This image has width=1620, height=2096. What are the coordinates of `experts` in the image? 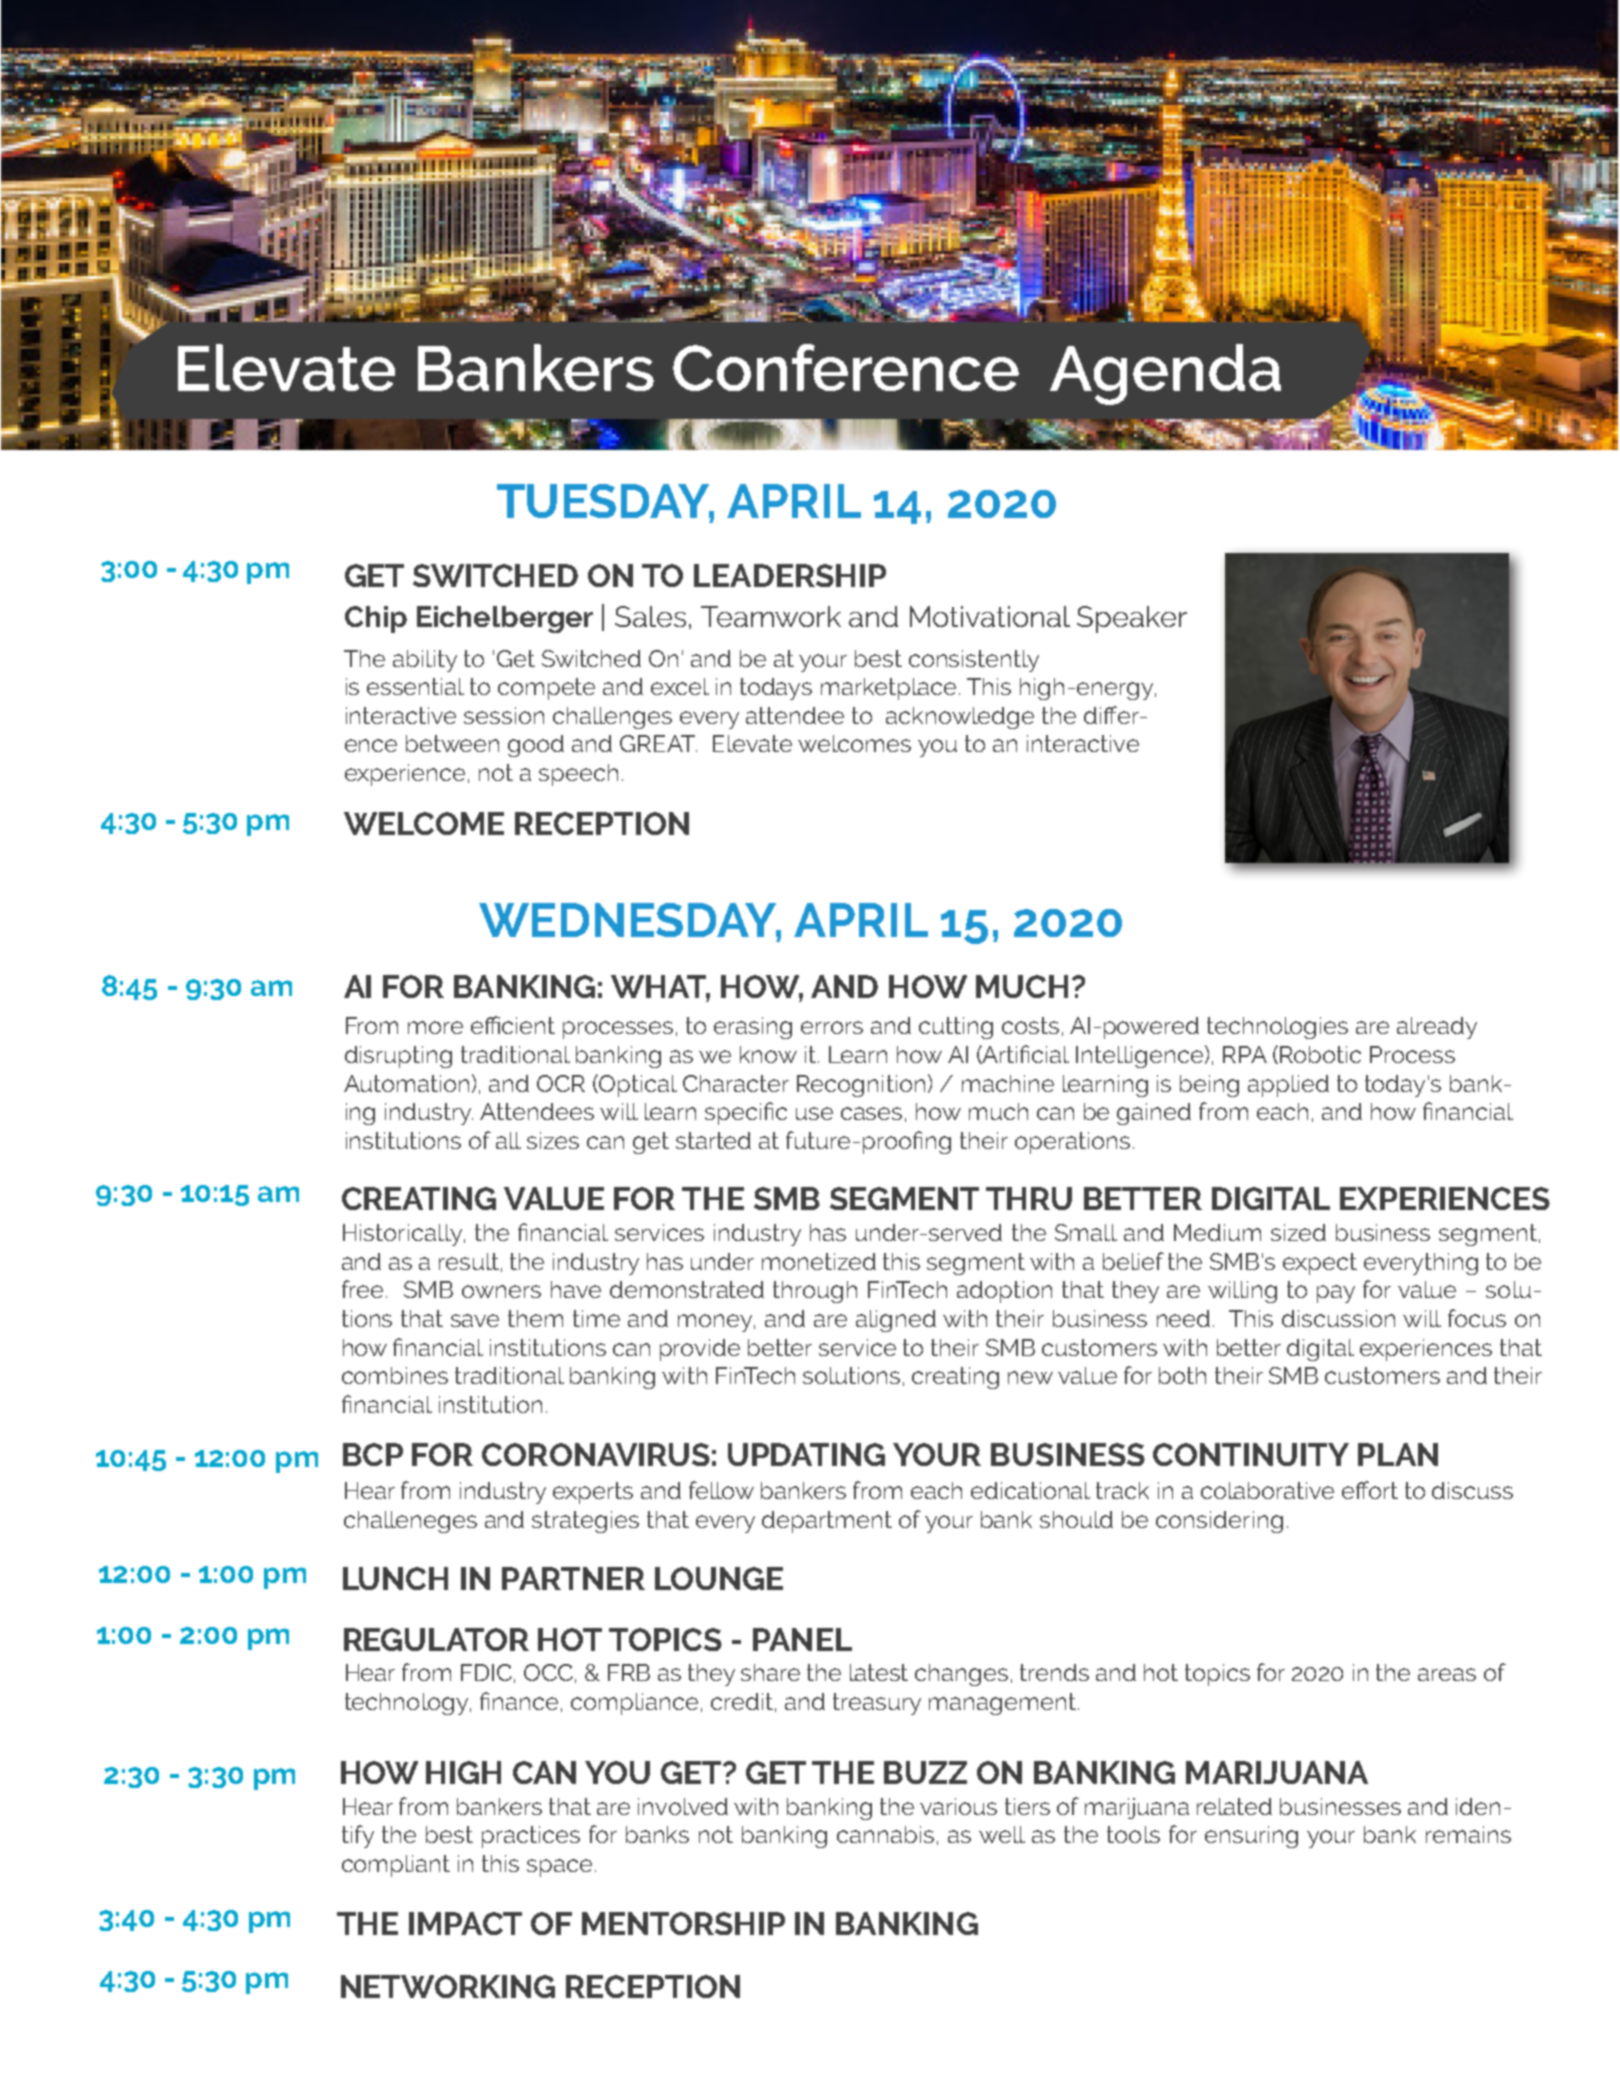 It's located at (593, 1493).
